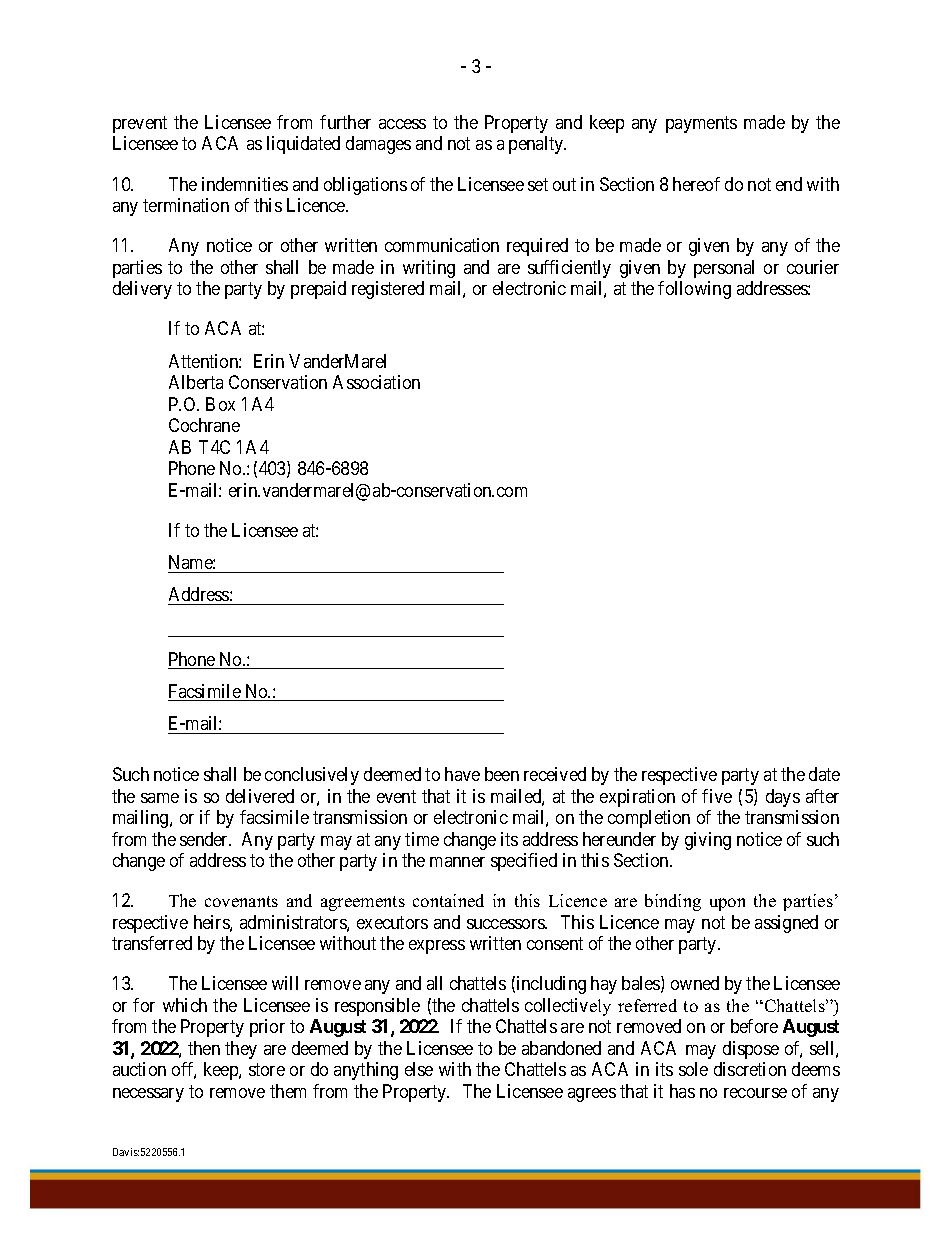  Describe the element at coordinates (717, 796) in the image. I see `five` at that location.
